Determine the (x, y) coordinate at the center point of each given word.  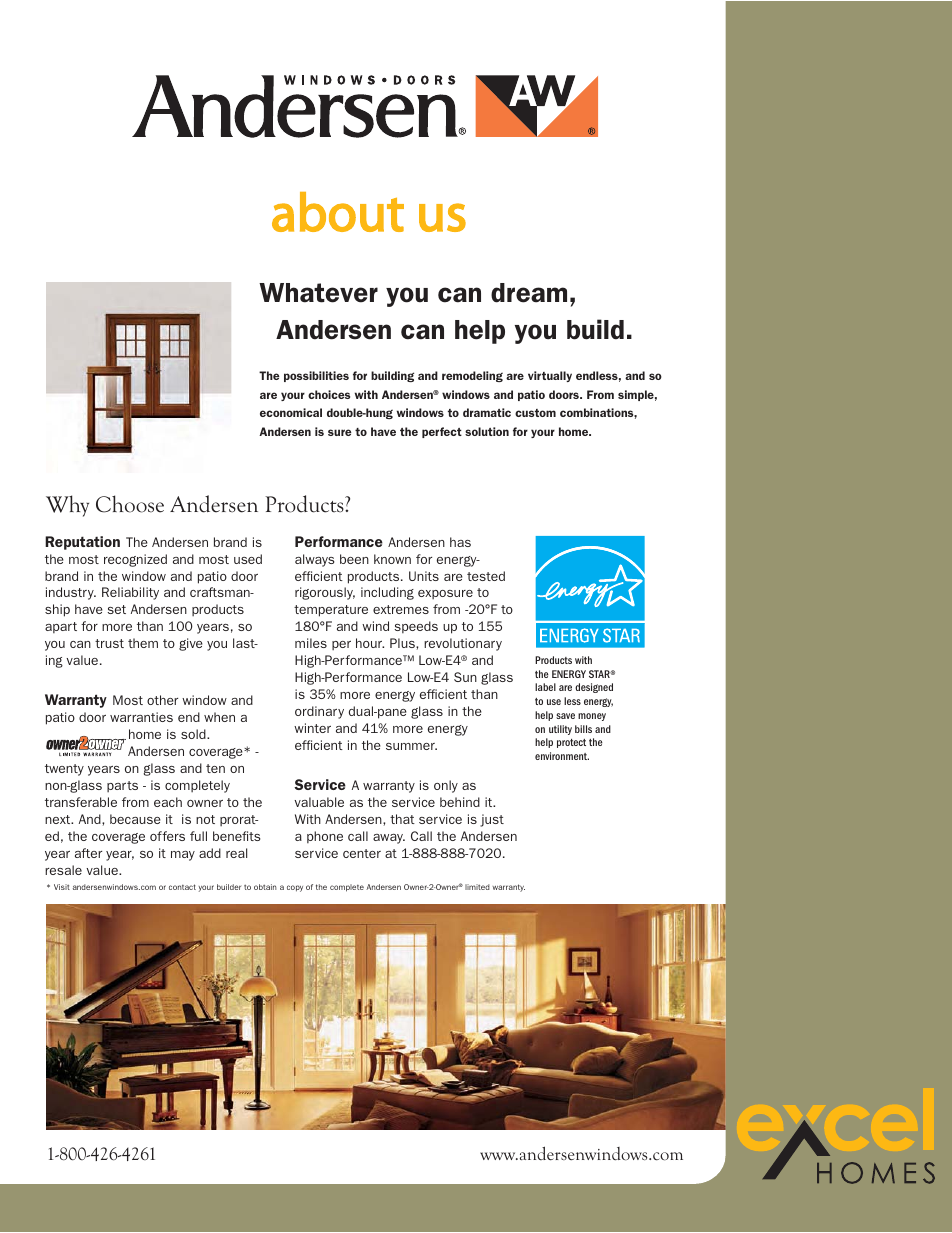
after (88, 853)
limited (477, 887)
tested (486, 576)
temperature (331, 611)
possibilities (316, 376)
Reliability (130, 593)
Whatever (318, 293)
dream (529, 293)
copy (295, 888)
